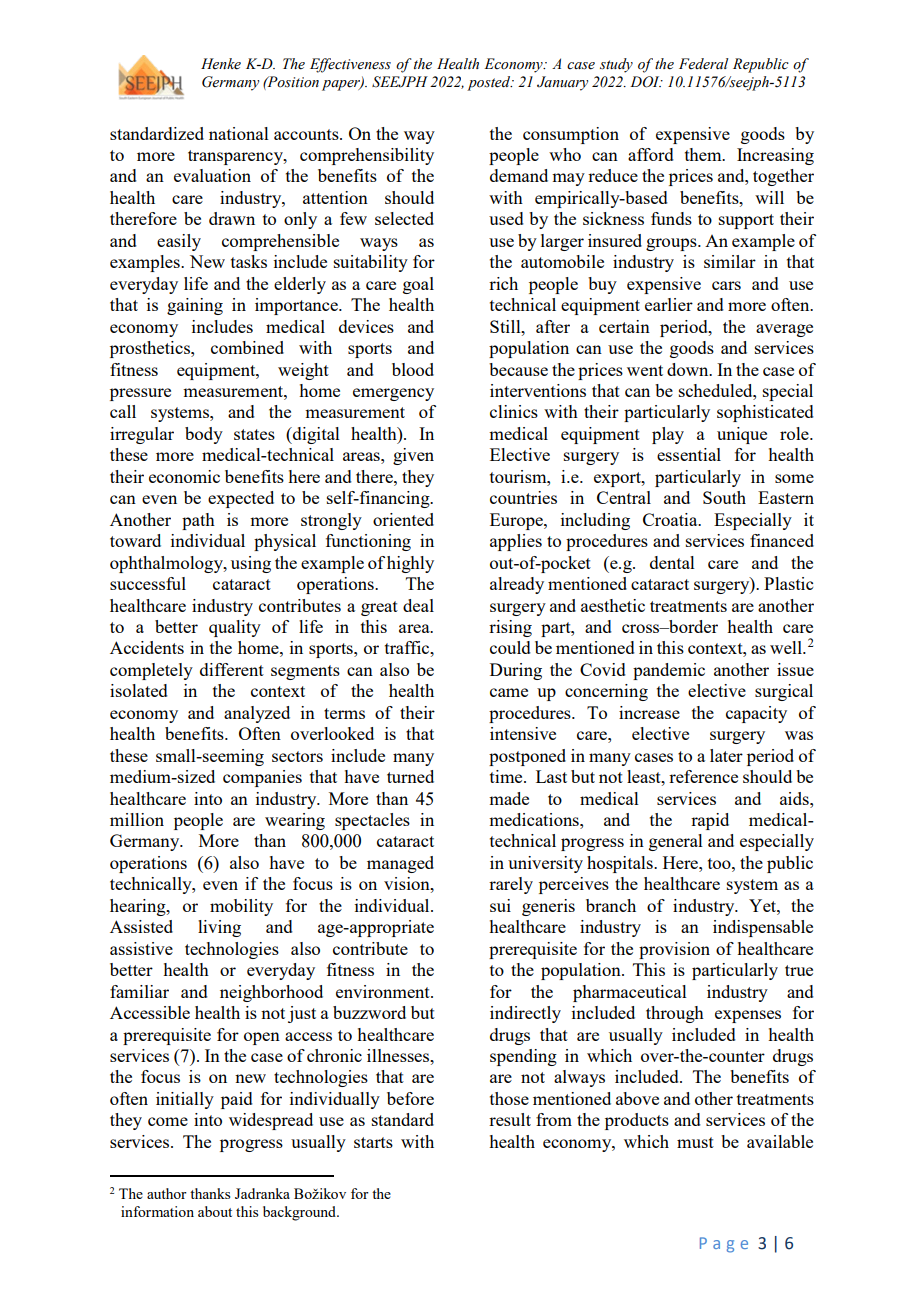 This screenshot has height=1309, width=924. Describe the element at coordinates (490, 83) in the screenshot. I see `posted` at that location.
